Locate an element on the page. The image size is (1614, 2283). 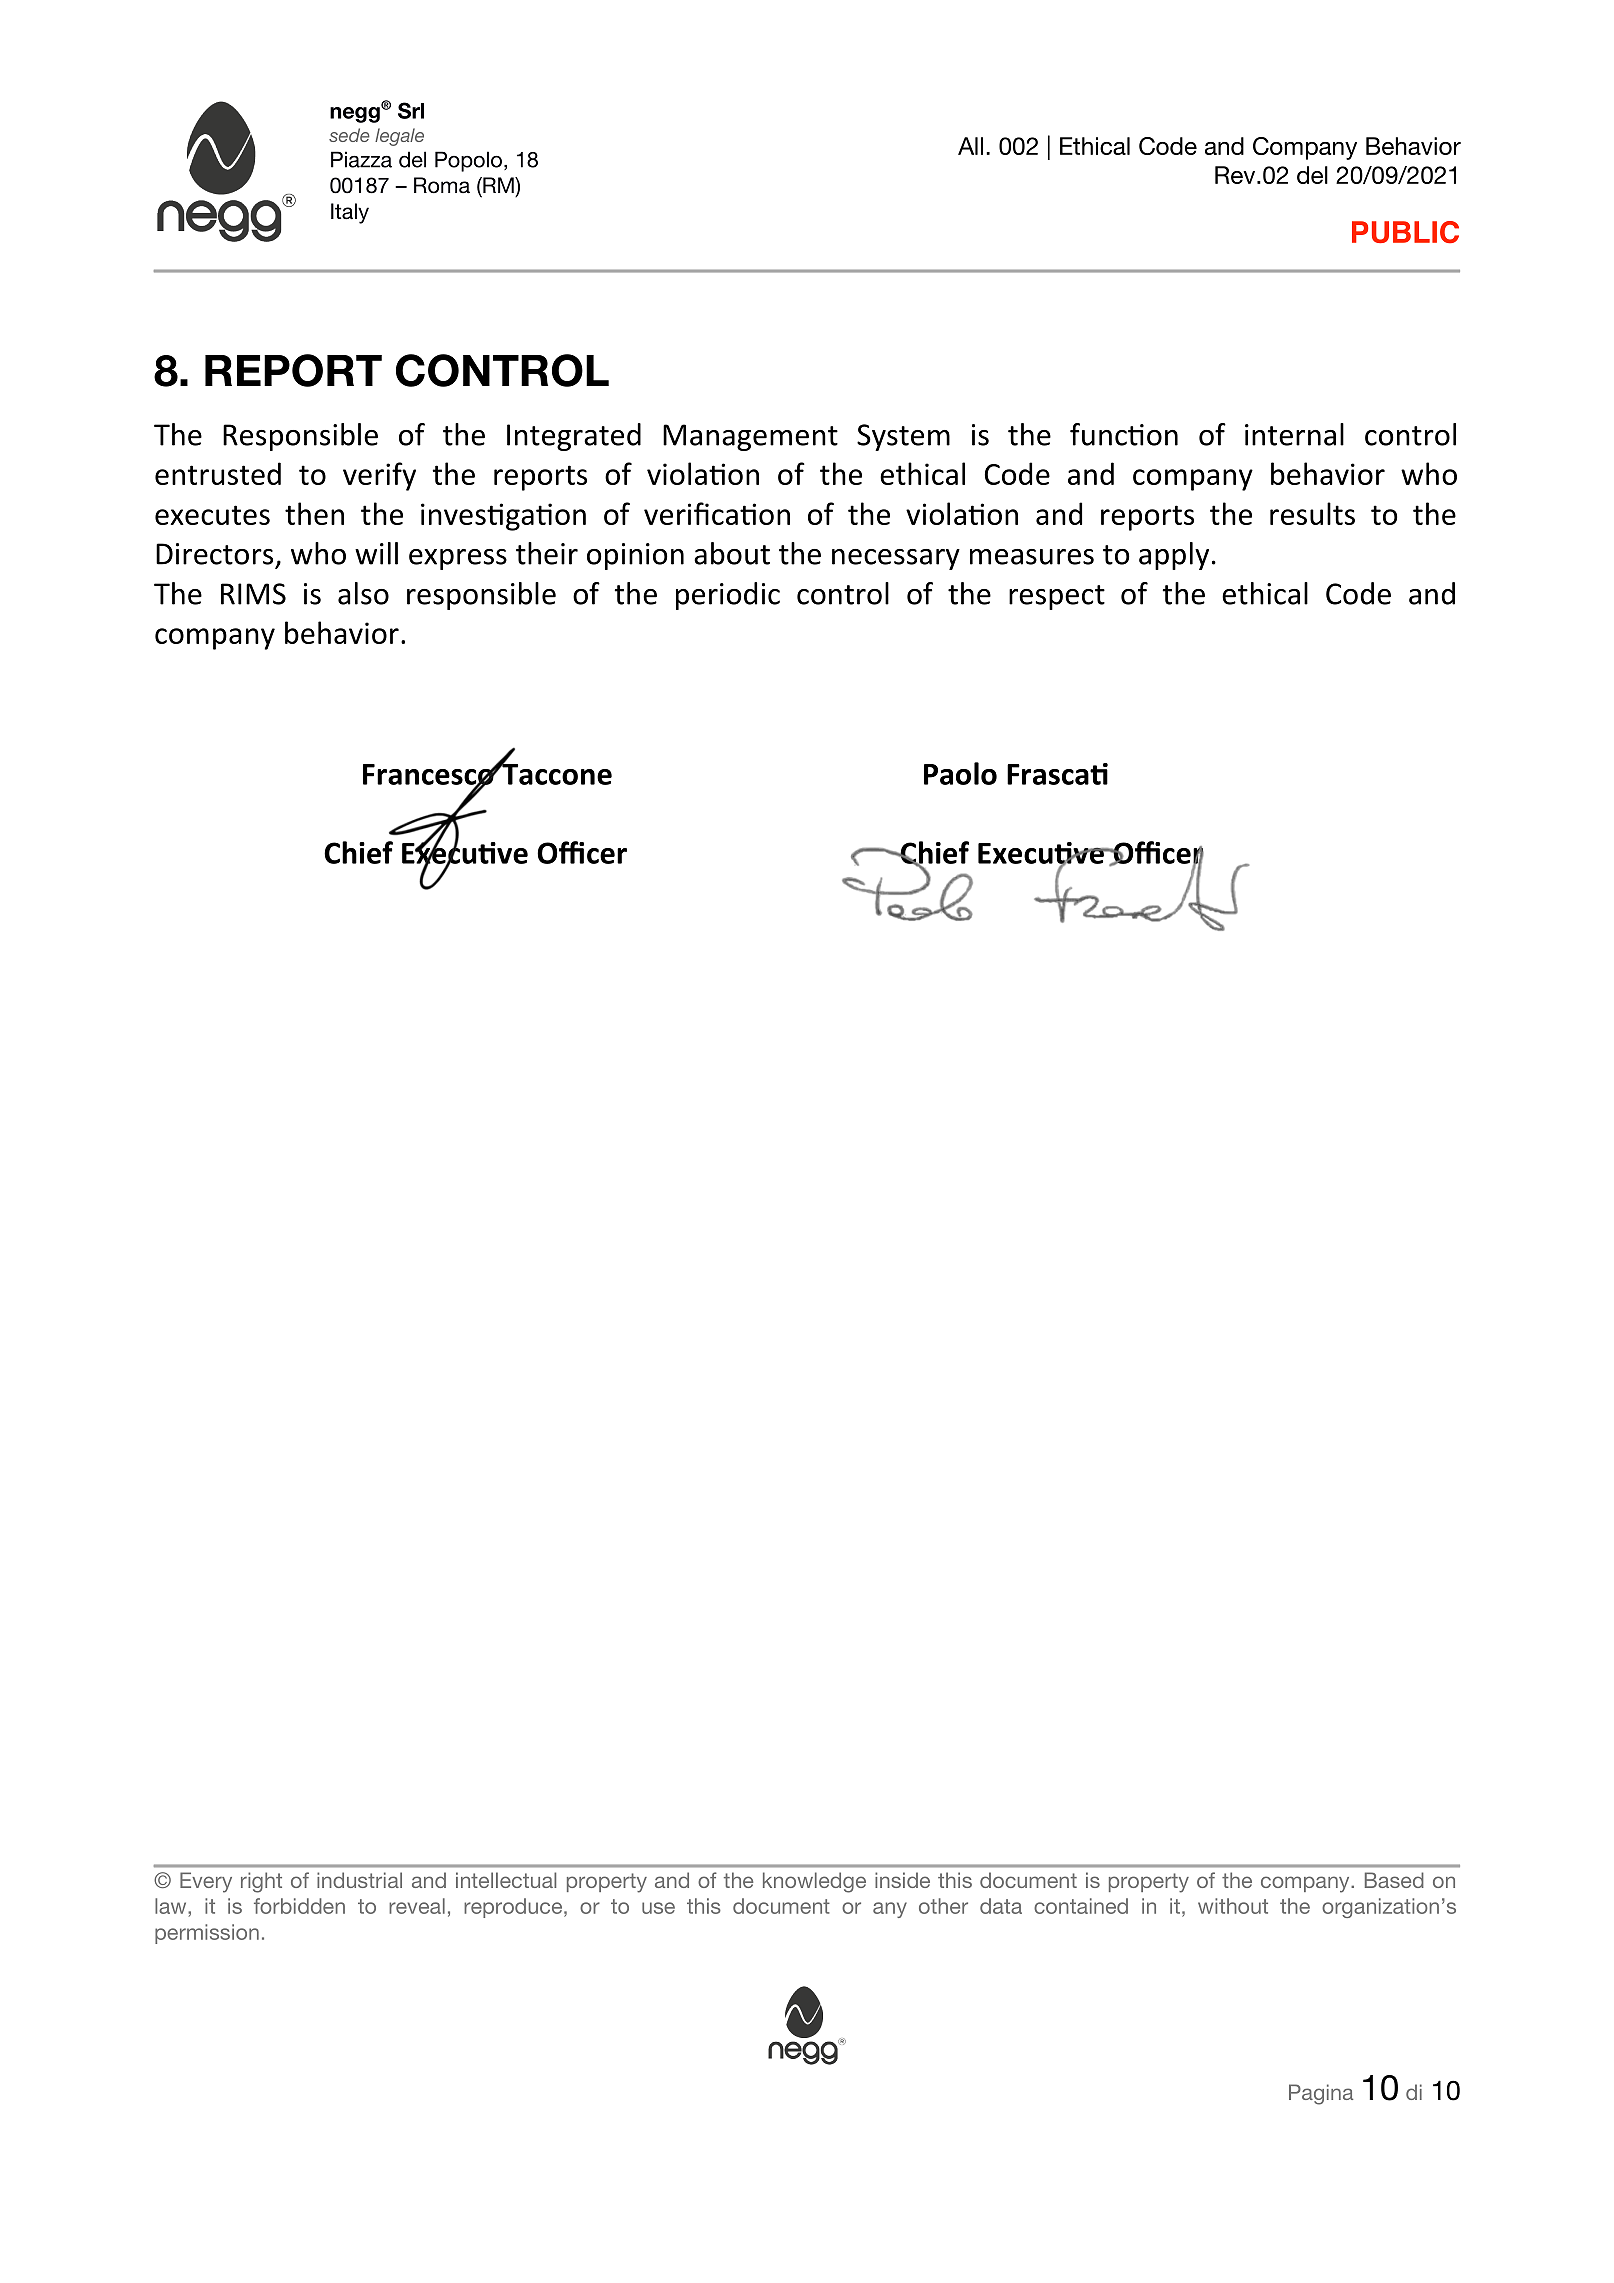
All is located at coordinates (970, 146).
